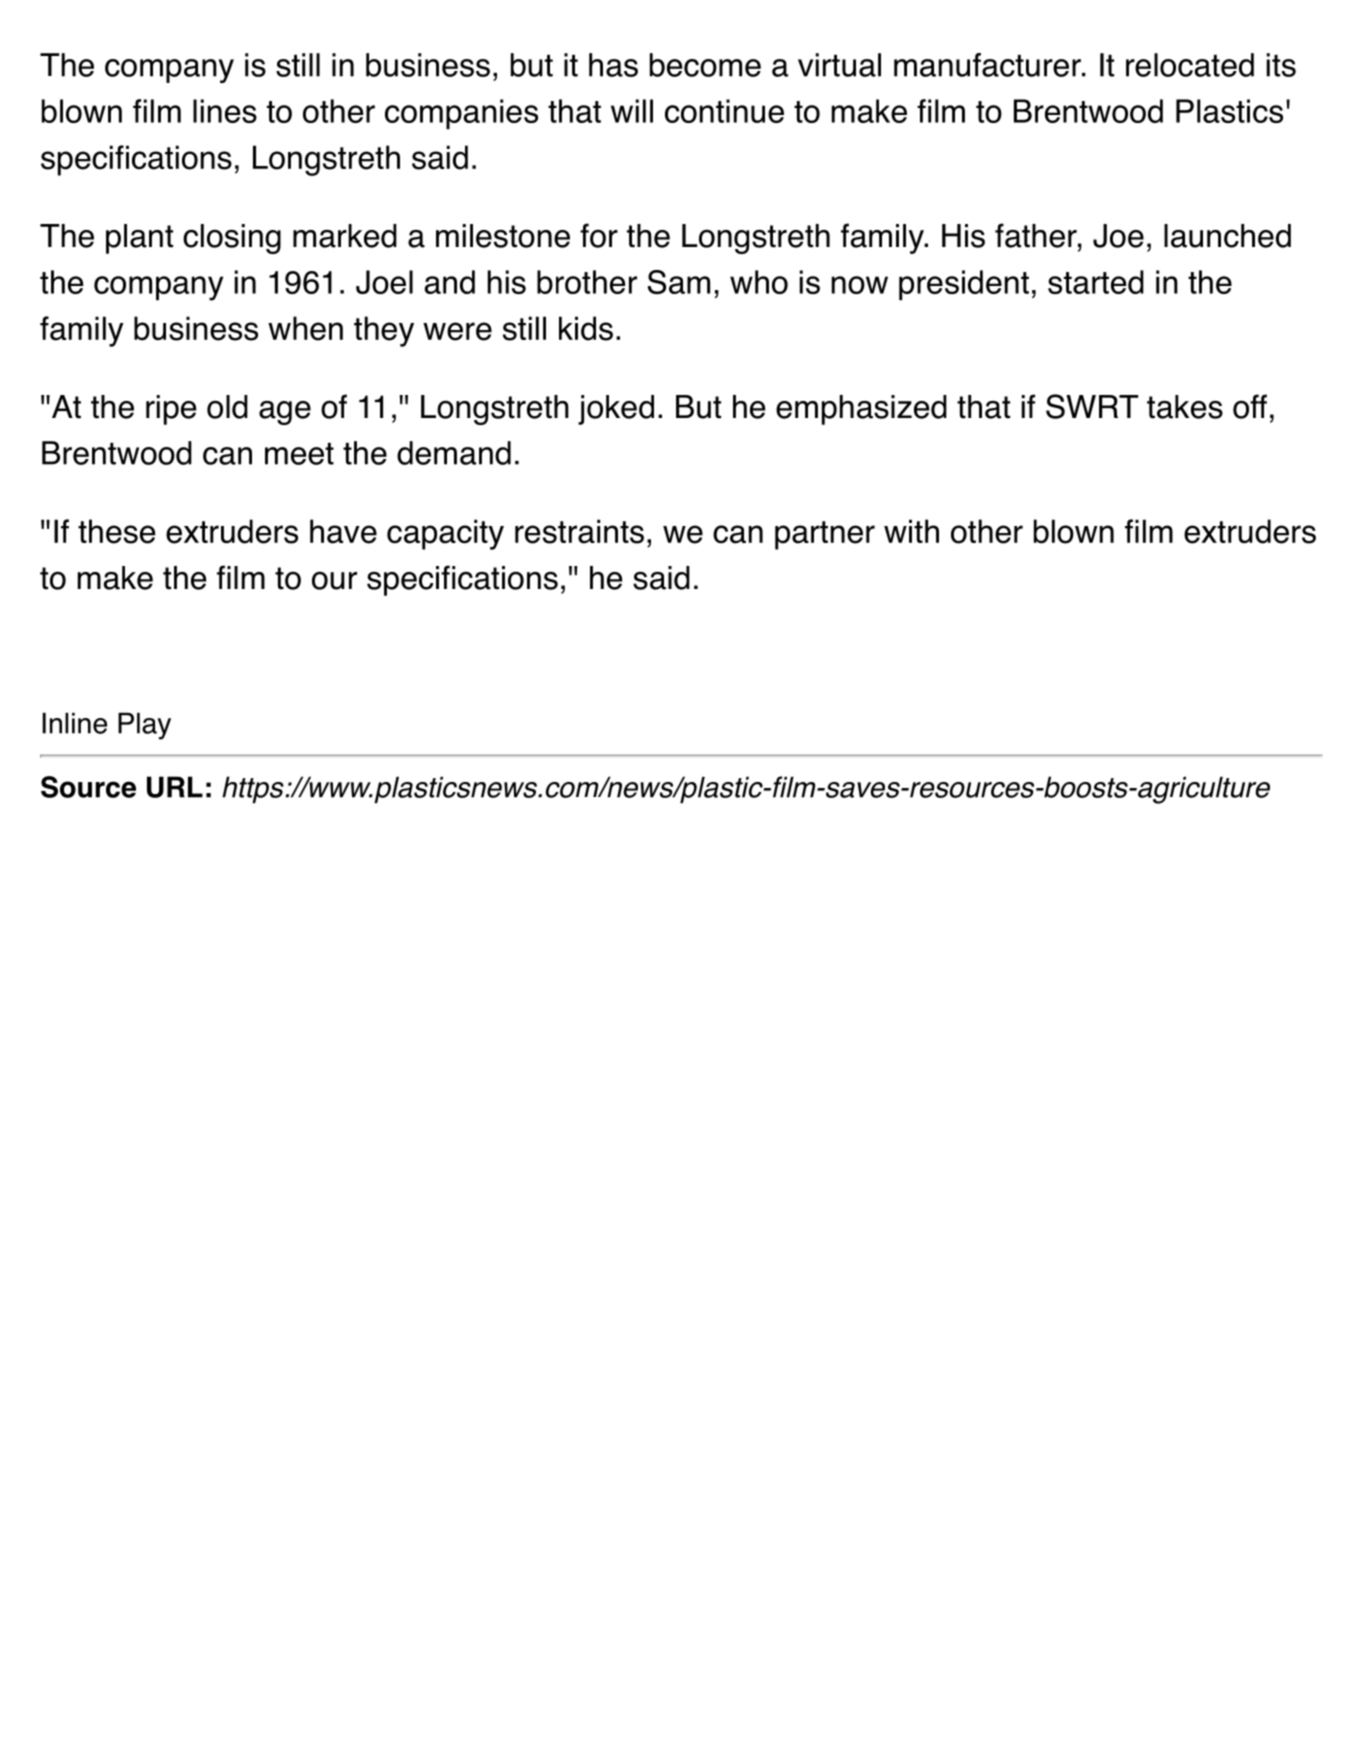 The width and height of the page is (1363, 1763). Describe the element at coordinates (616, 410) in the page. I see `joked` at that location.
